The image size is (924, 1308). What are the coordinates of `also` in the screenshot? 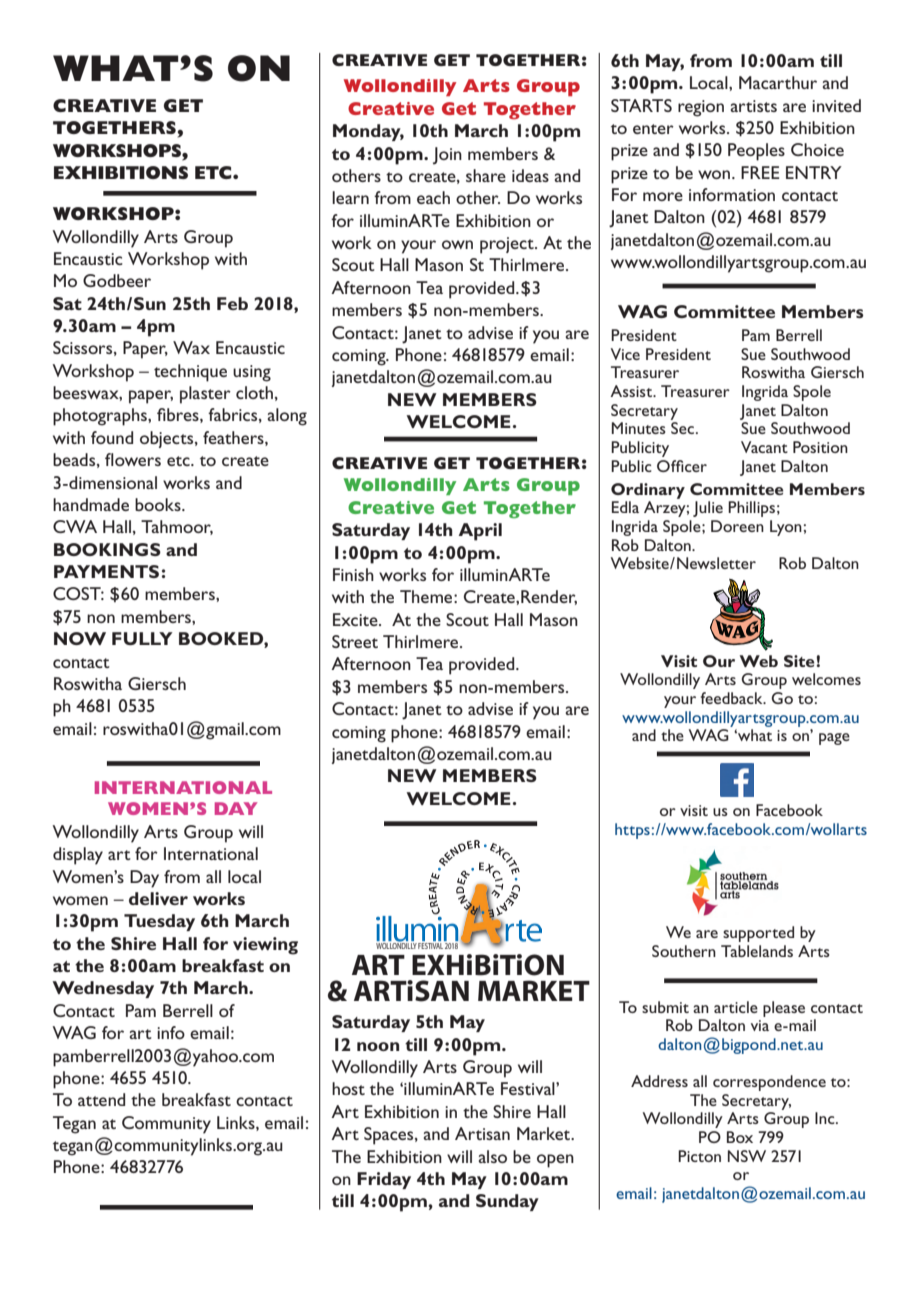 It's located at (492, 1156).
